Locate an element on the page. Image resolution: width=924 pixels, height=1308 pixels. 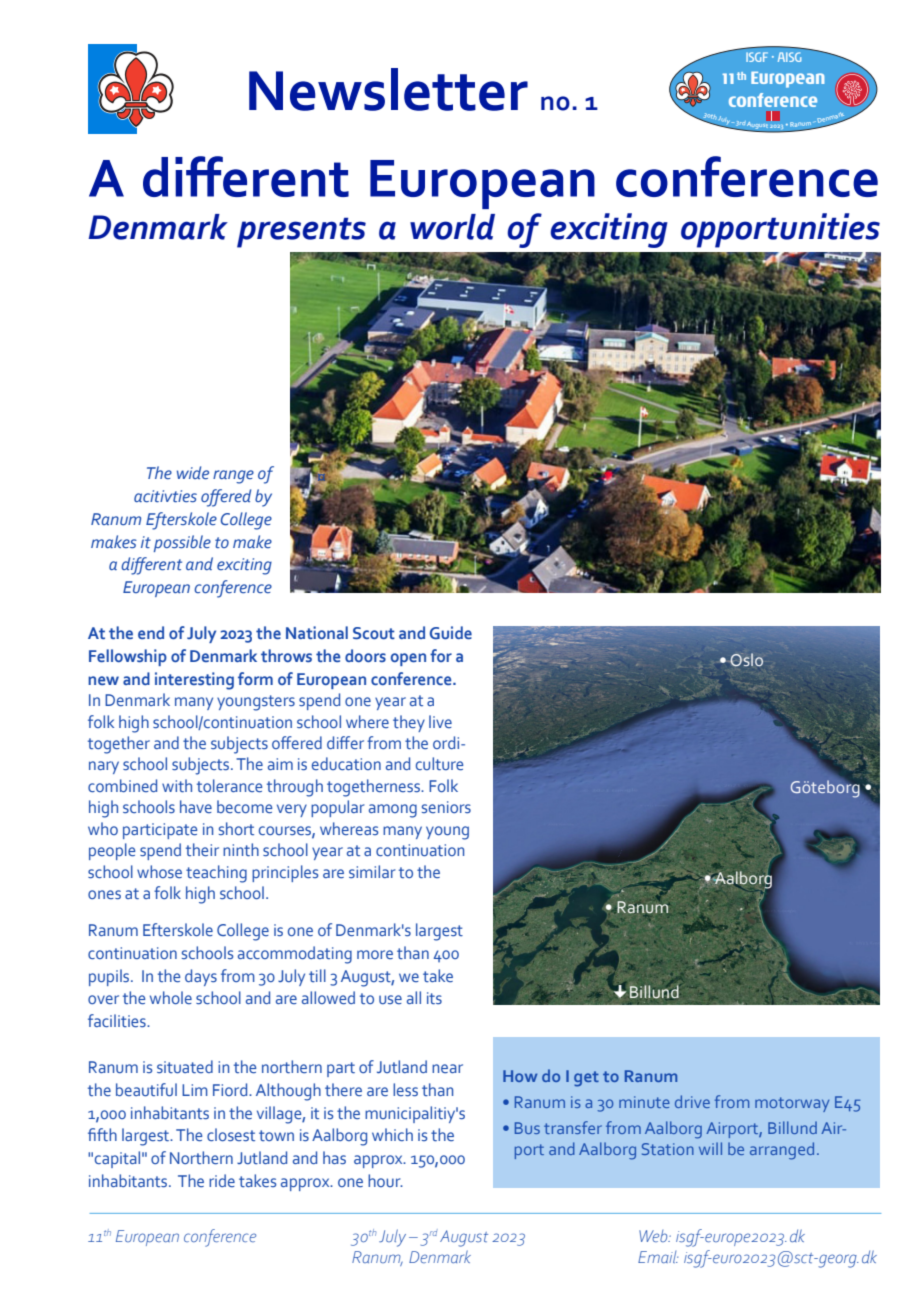
Guide is located at coordinates (451, 633).
